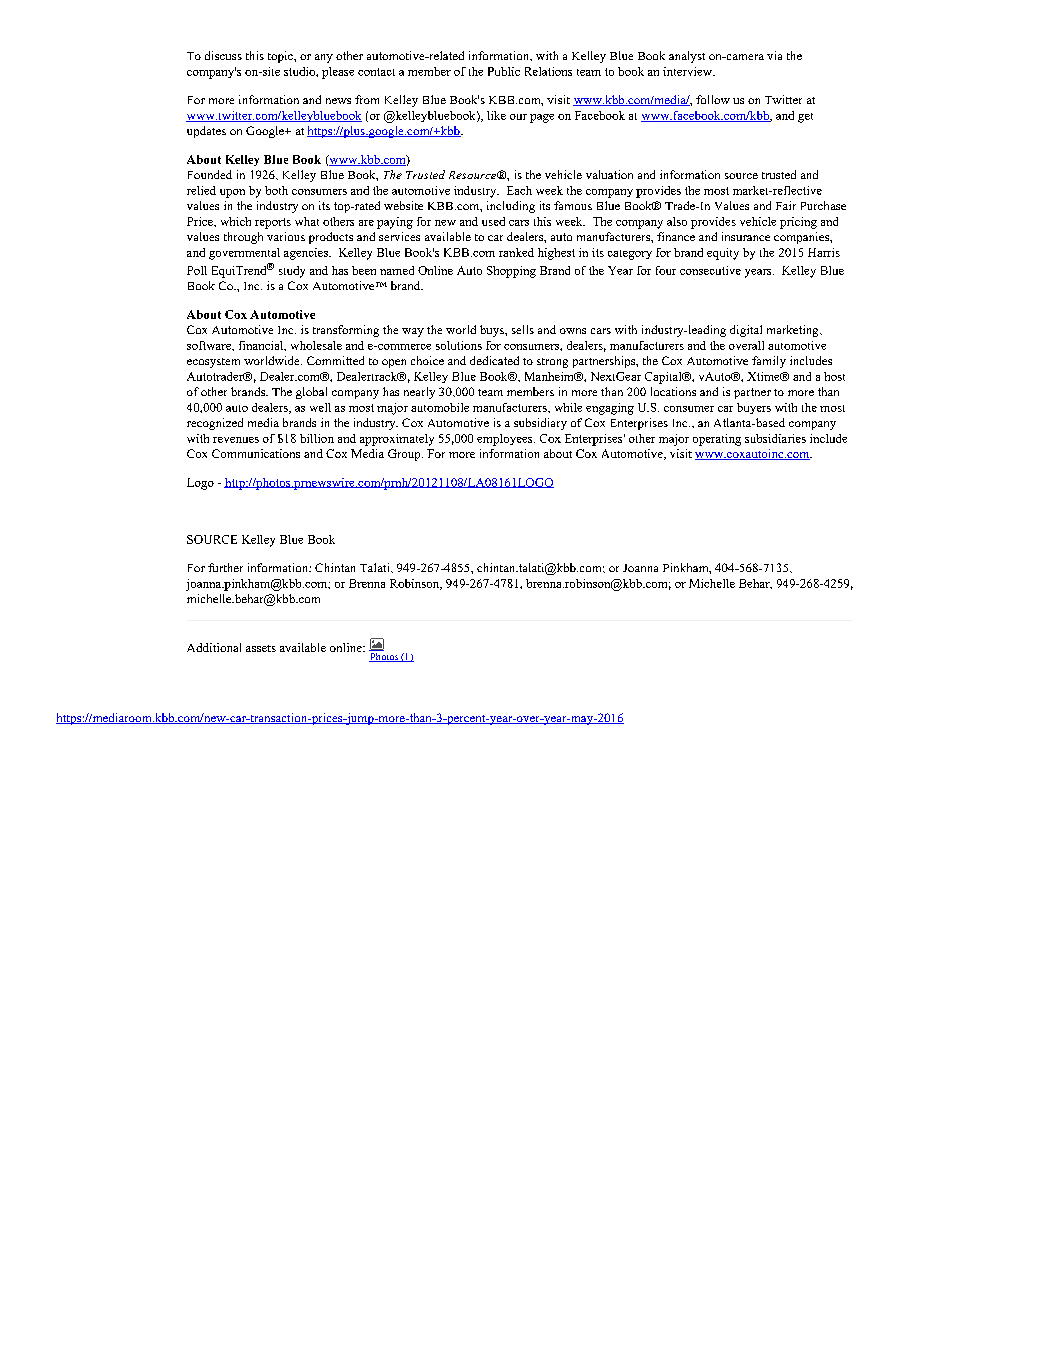 This screenshot has width=1039, height=1345. What do you see at coordinates (262, 346) in the screenshot?
I see `financial` at bounding box center [262, 346].
